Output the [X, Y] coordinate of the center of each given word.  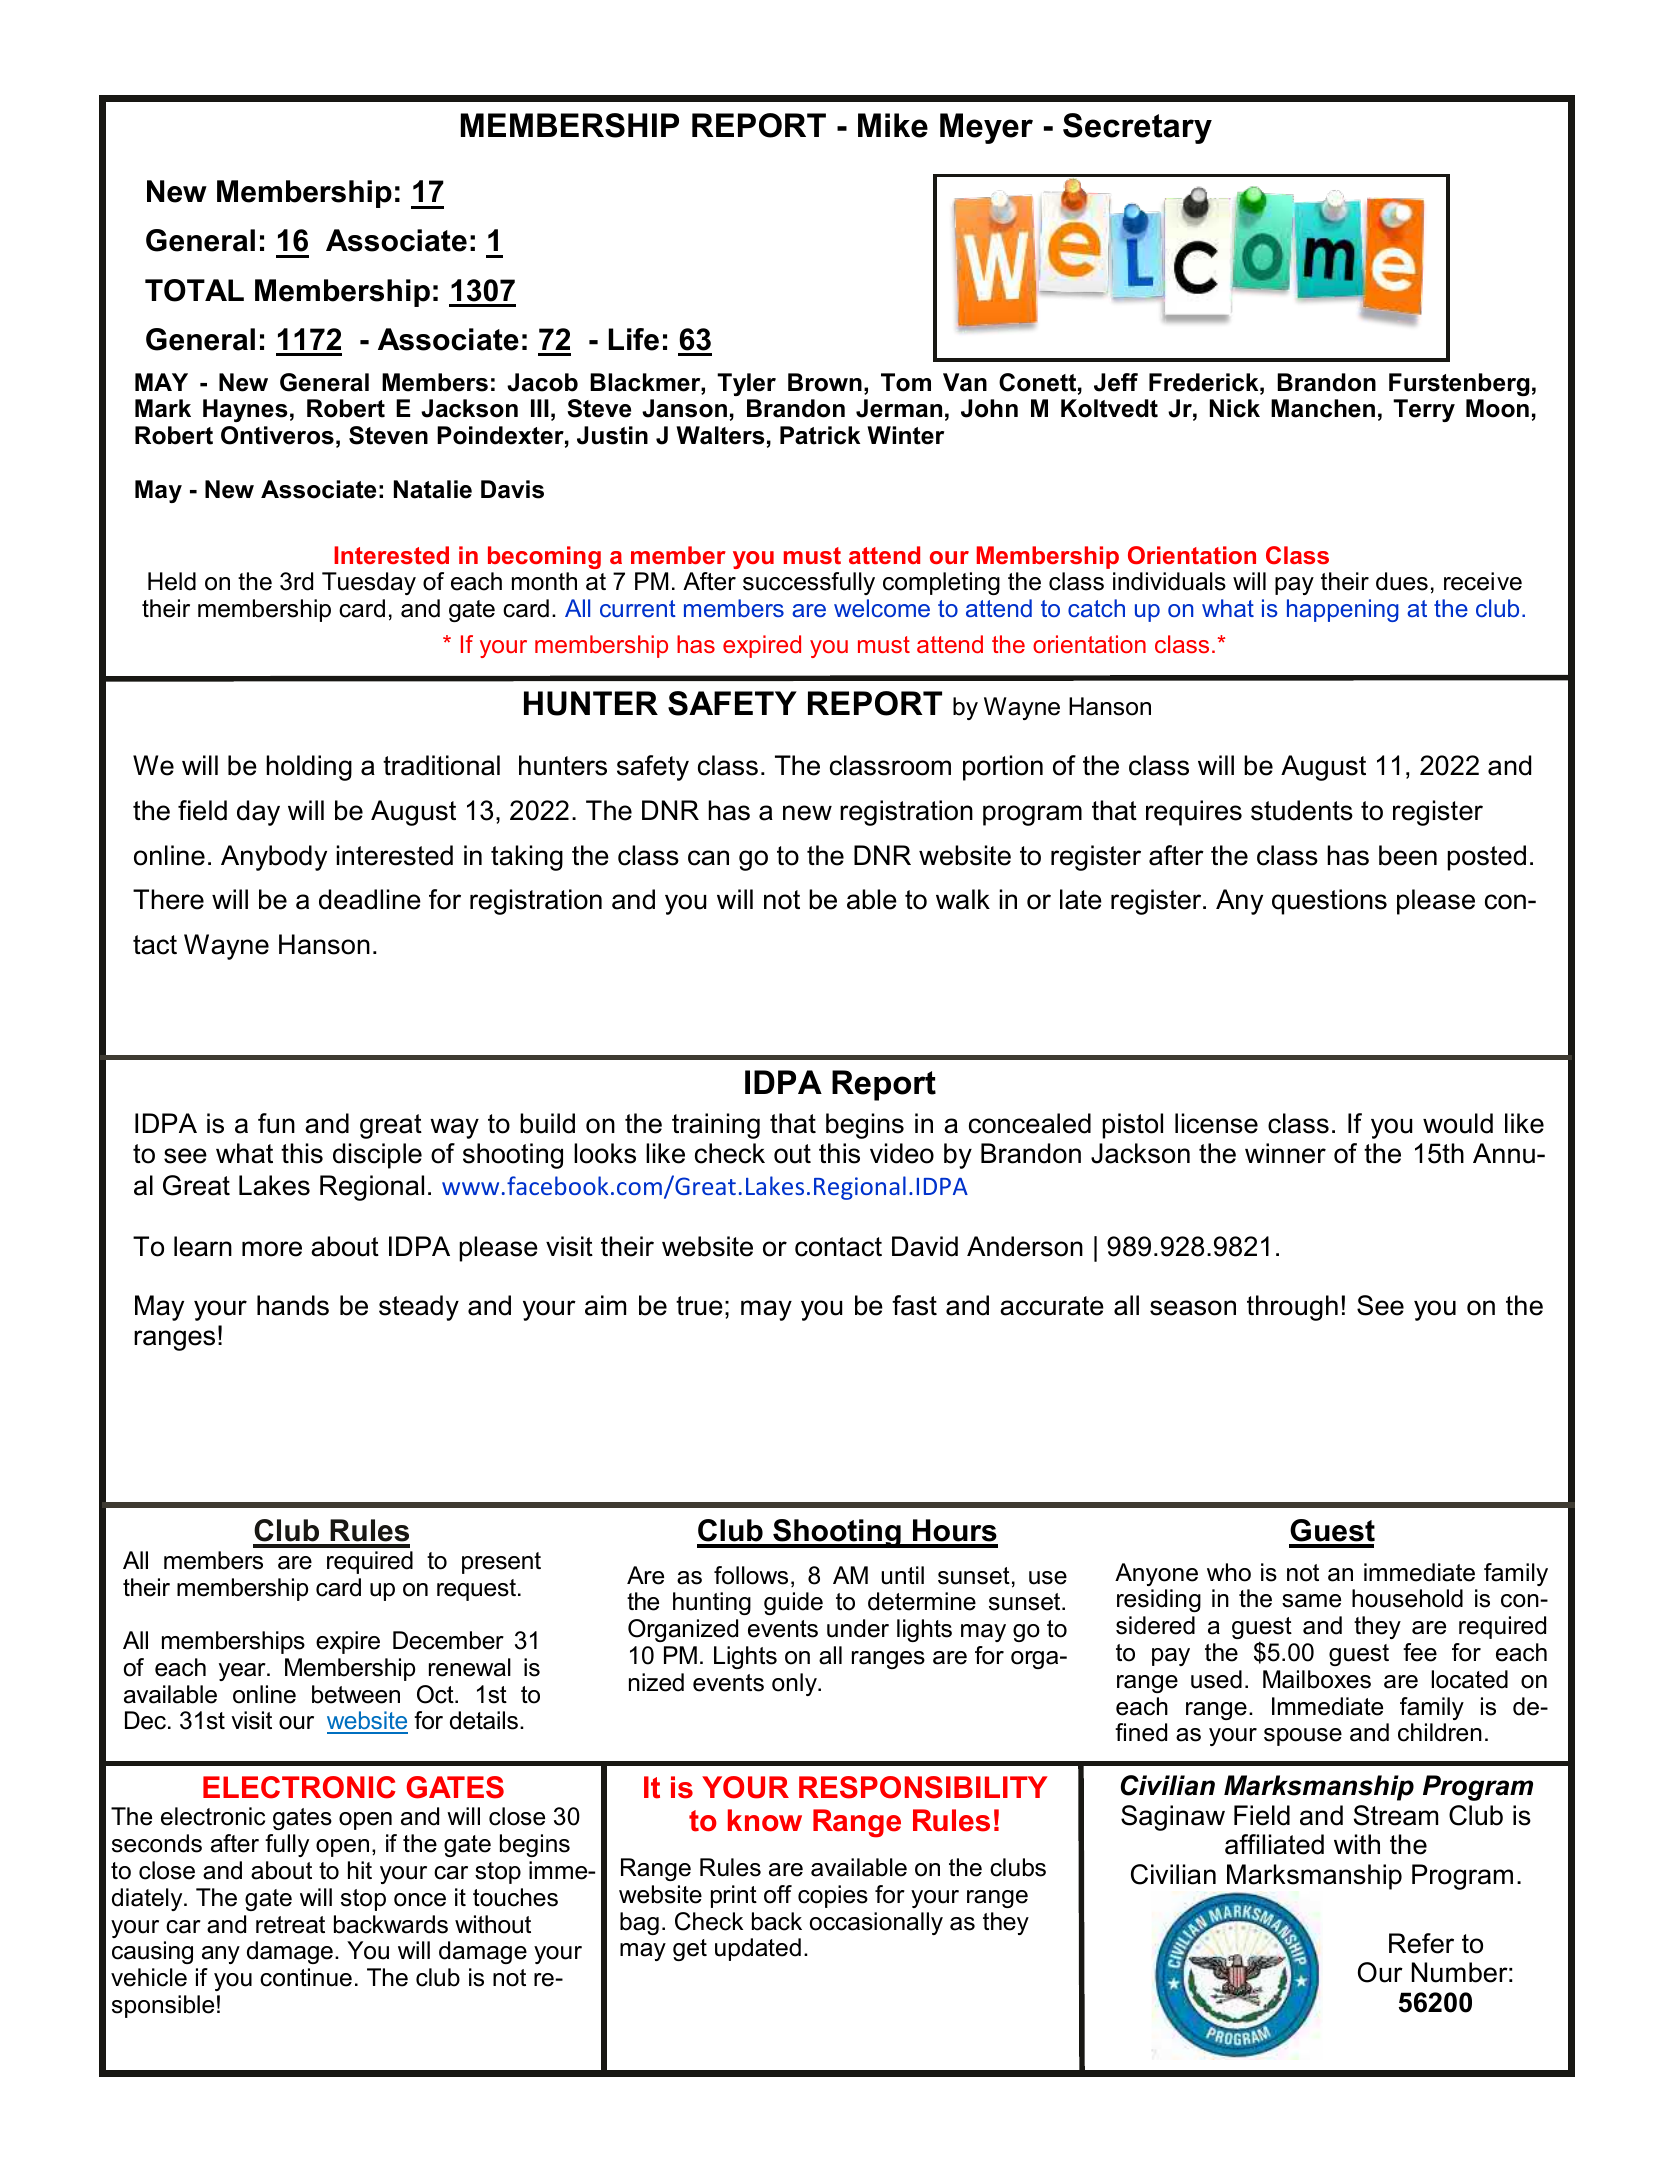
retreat [290, 1925]
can [708, 858]
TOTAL [194, 290]
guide [793, 1603]
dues [1402, 581]
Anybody [274, 858]
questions [1329, 902]
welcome [882, 608]
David [925, 1246]
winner [1285, 1153]
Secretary [1137, 128]
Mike [893, 125]
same [1311, 1601]
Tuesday [369, 583]
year [243, 1672]
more [272, 1249]
